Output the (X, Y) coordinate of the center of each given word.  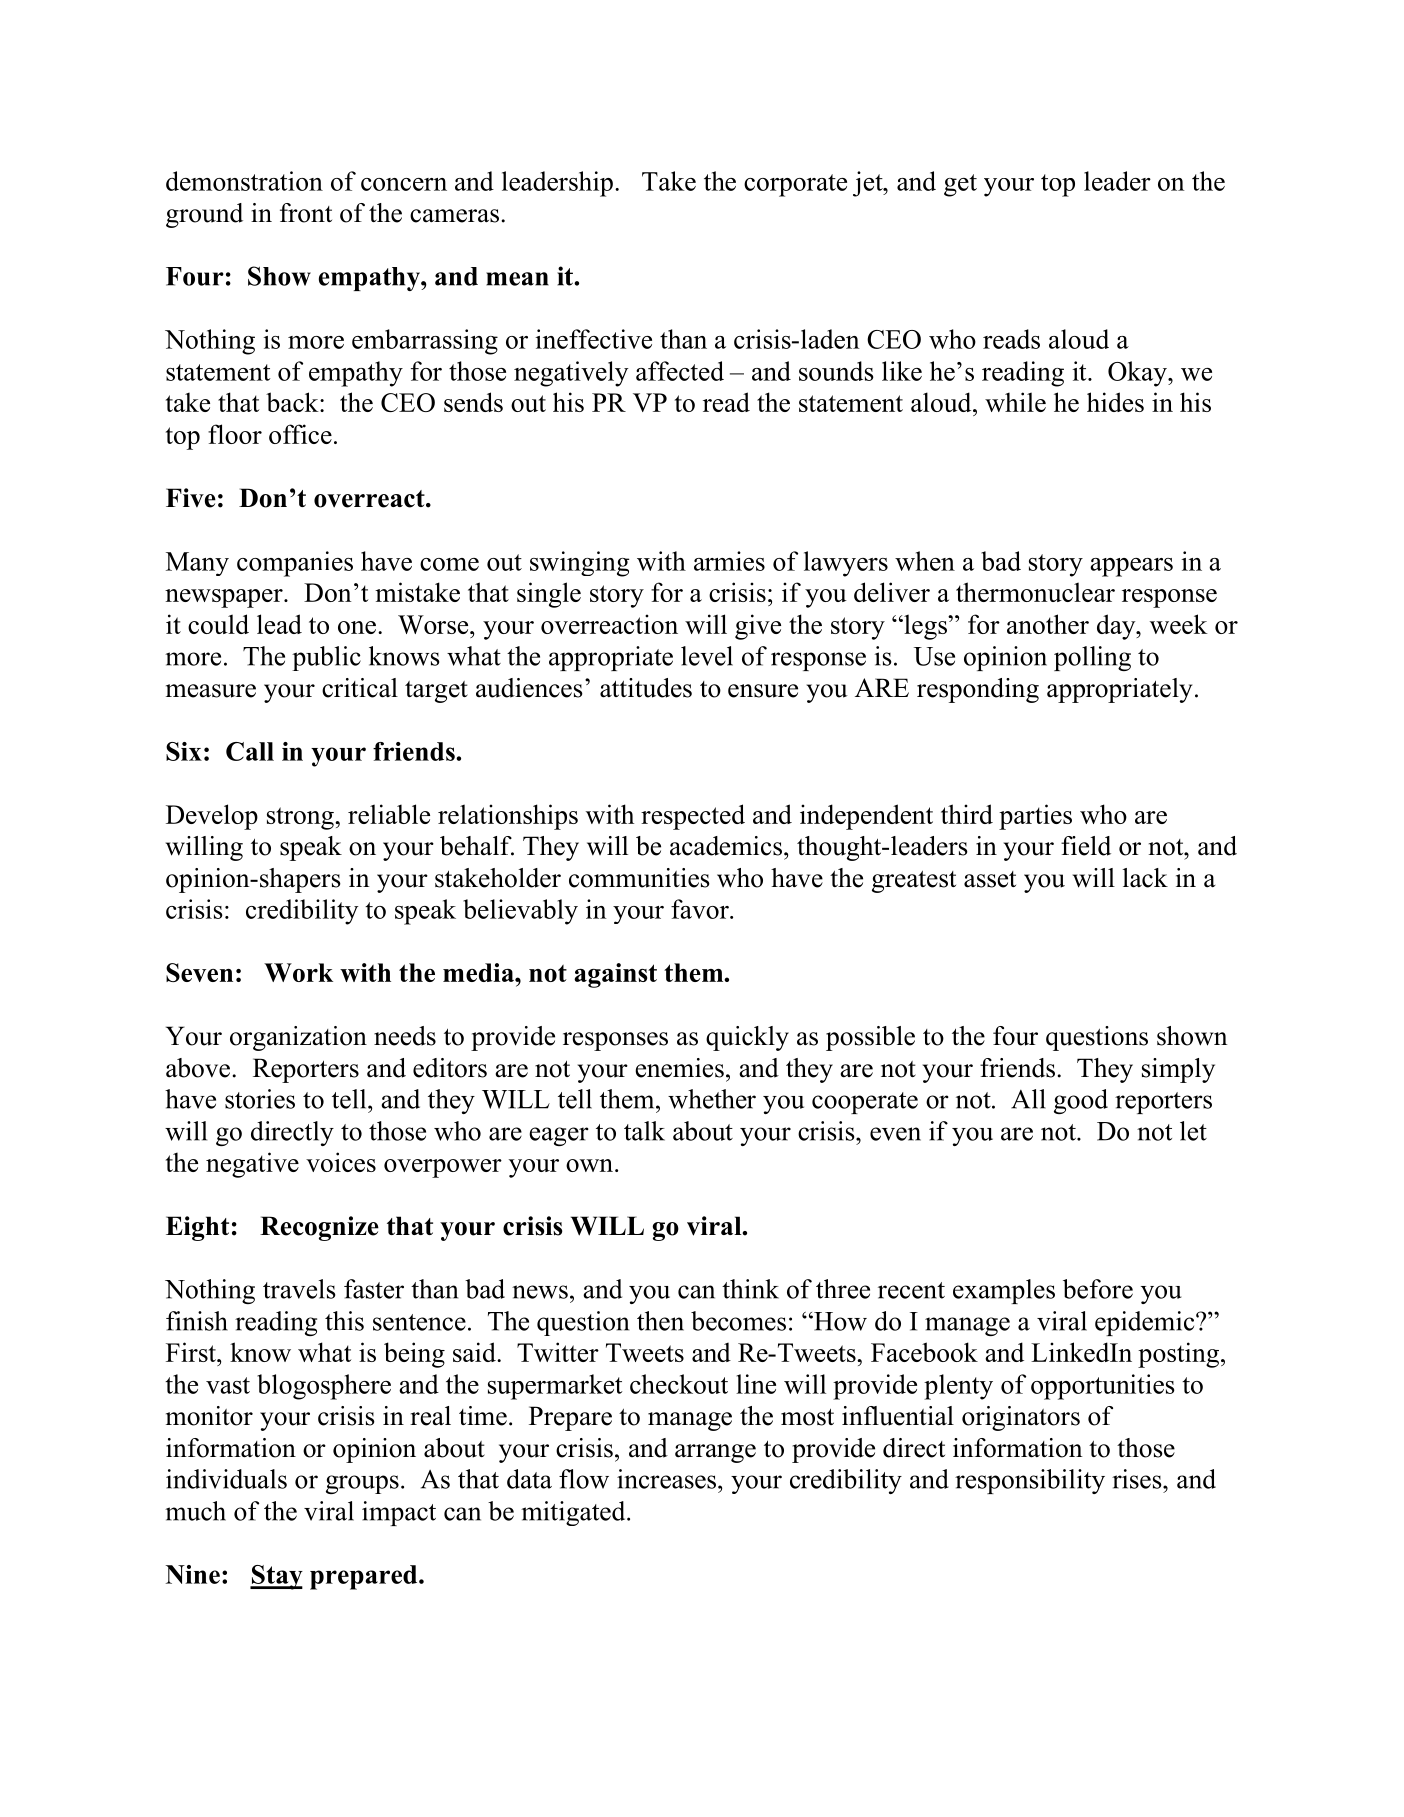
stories (260, 1099)
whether (712, 1099)
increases (668, 1479)
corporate (795, 185)
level (707, 656)
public (326, 658)
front (306, 213)
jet (869, 184)
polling (1092, 658)
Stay (276, 1577)
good (1081, 1101)
